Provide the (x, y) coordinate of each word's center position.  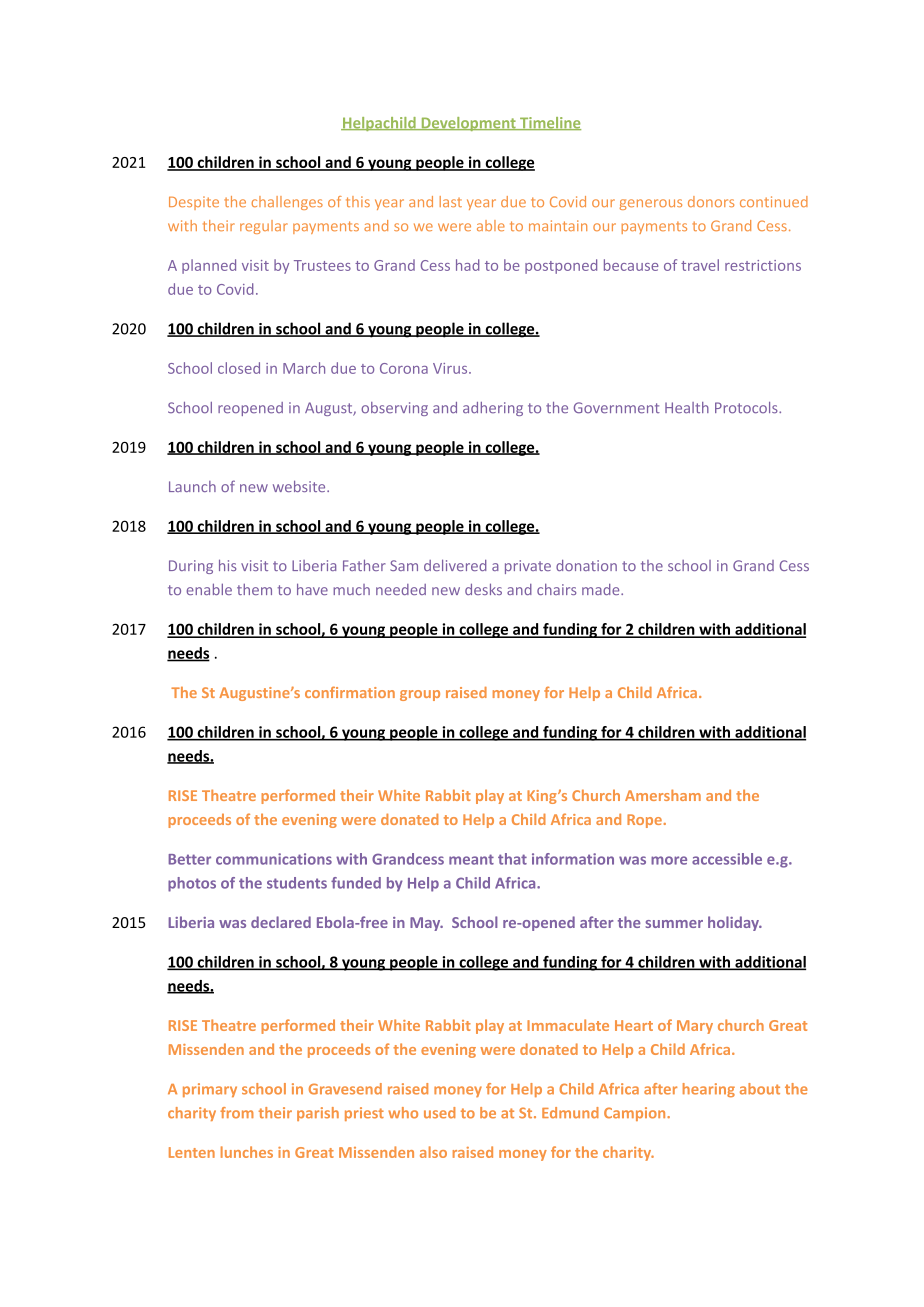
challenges (287, 203)
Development (468, 124)
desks (483, 589)
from (237, 1113)
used (439, 1113)
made (602, 589)
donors (711, 201)
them (254, 589)
